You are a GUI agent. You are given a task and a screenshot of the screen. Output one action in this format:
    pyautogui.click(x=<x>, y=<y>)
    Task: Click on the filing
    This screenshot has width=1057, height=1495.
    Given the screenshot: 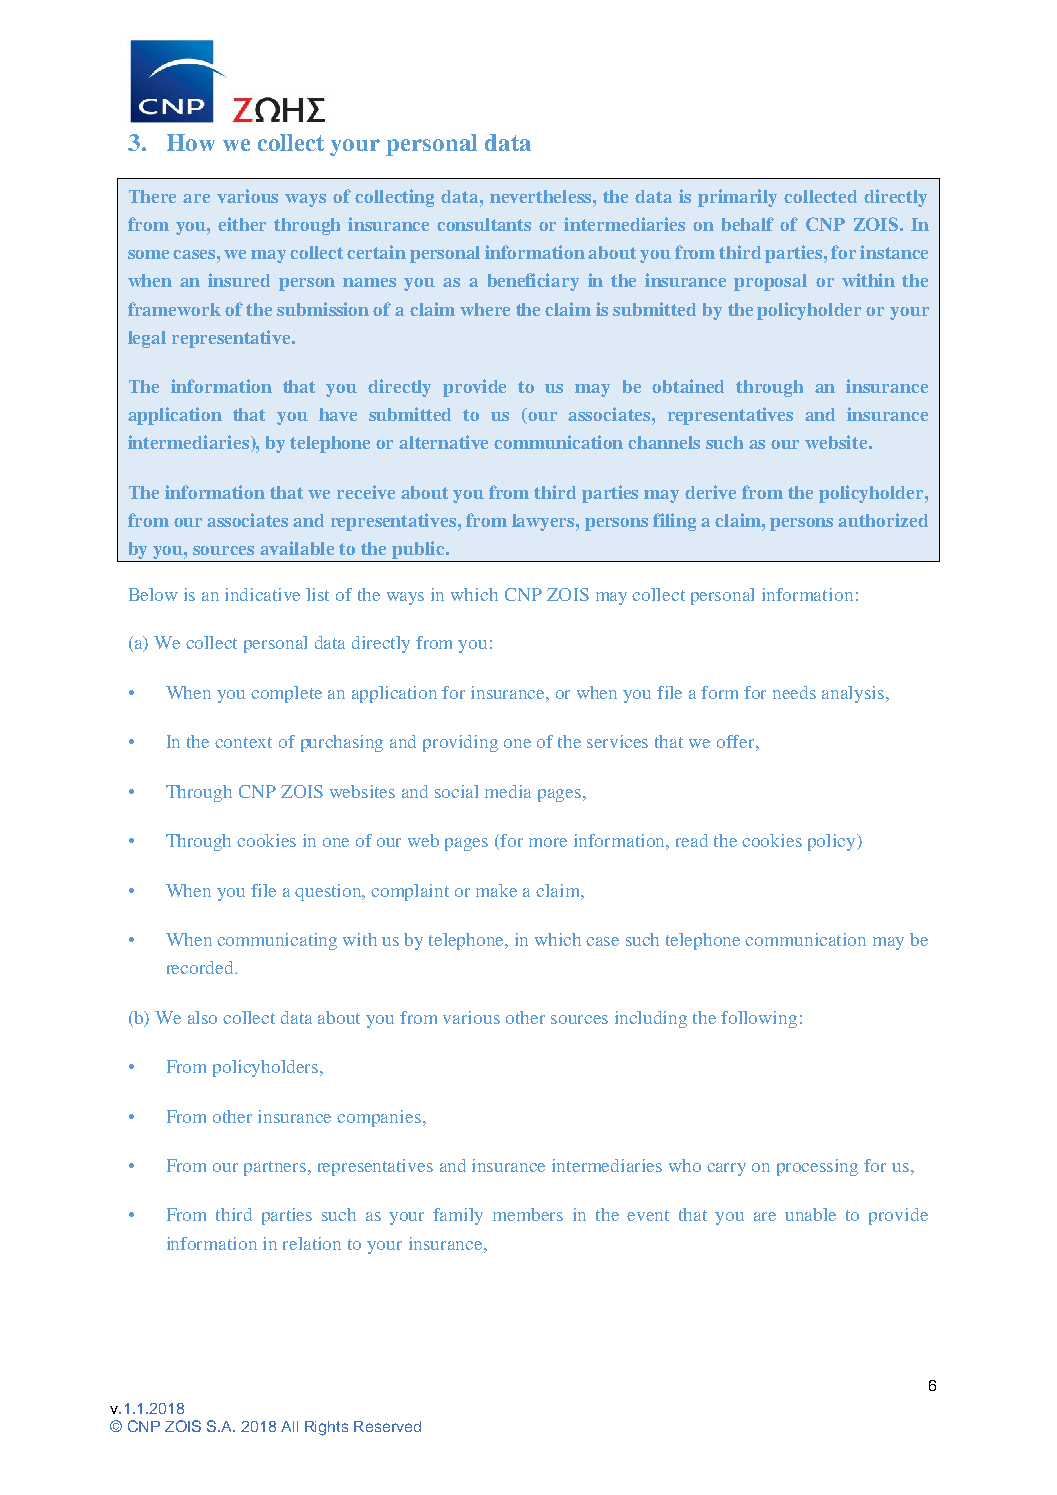 What is the action you would take?
    pyautogui.click(x=674, y=522)
